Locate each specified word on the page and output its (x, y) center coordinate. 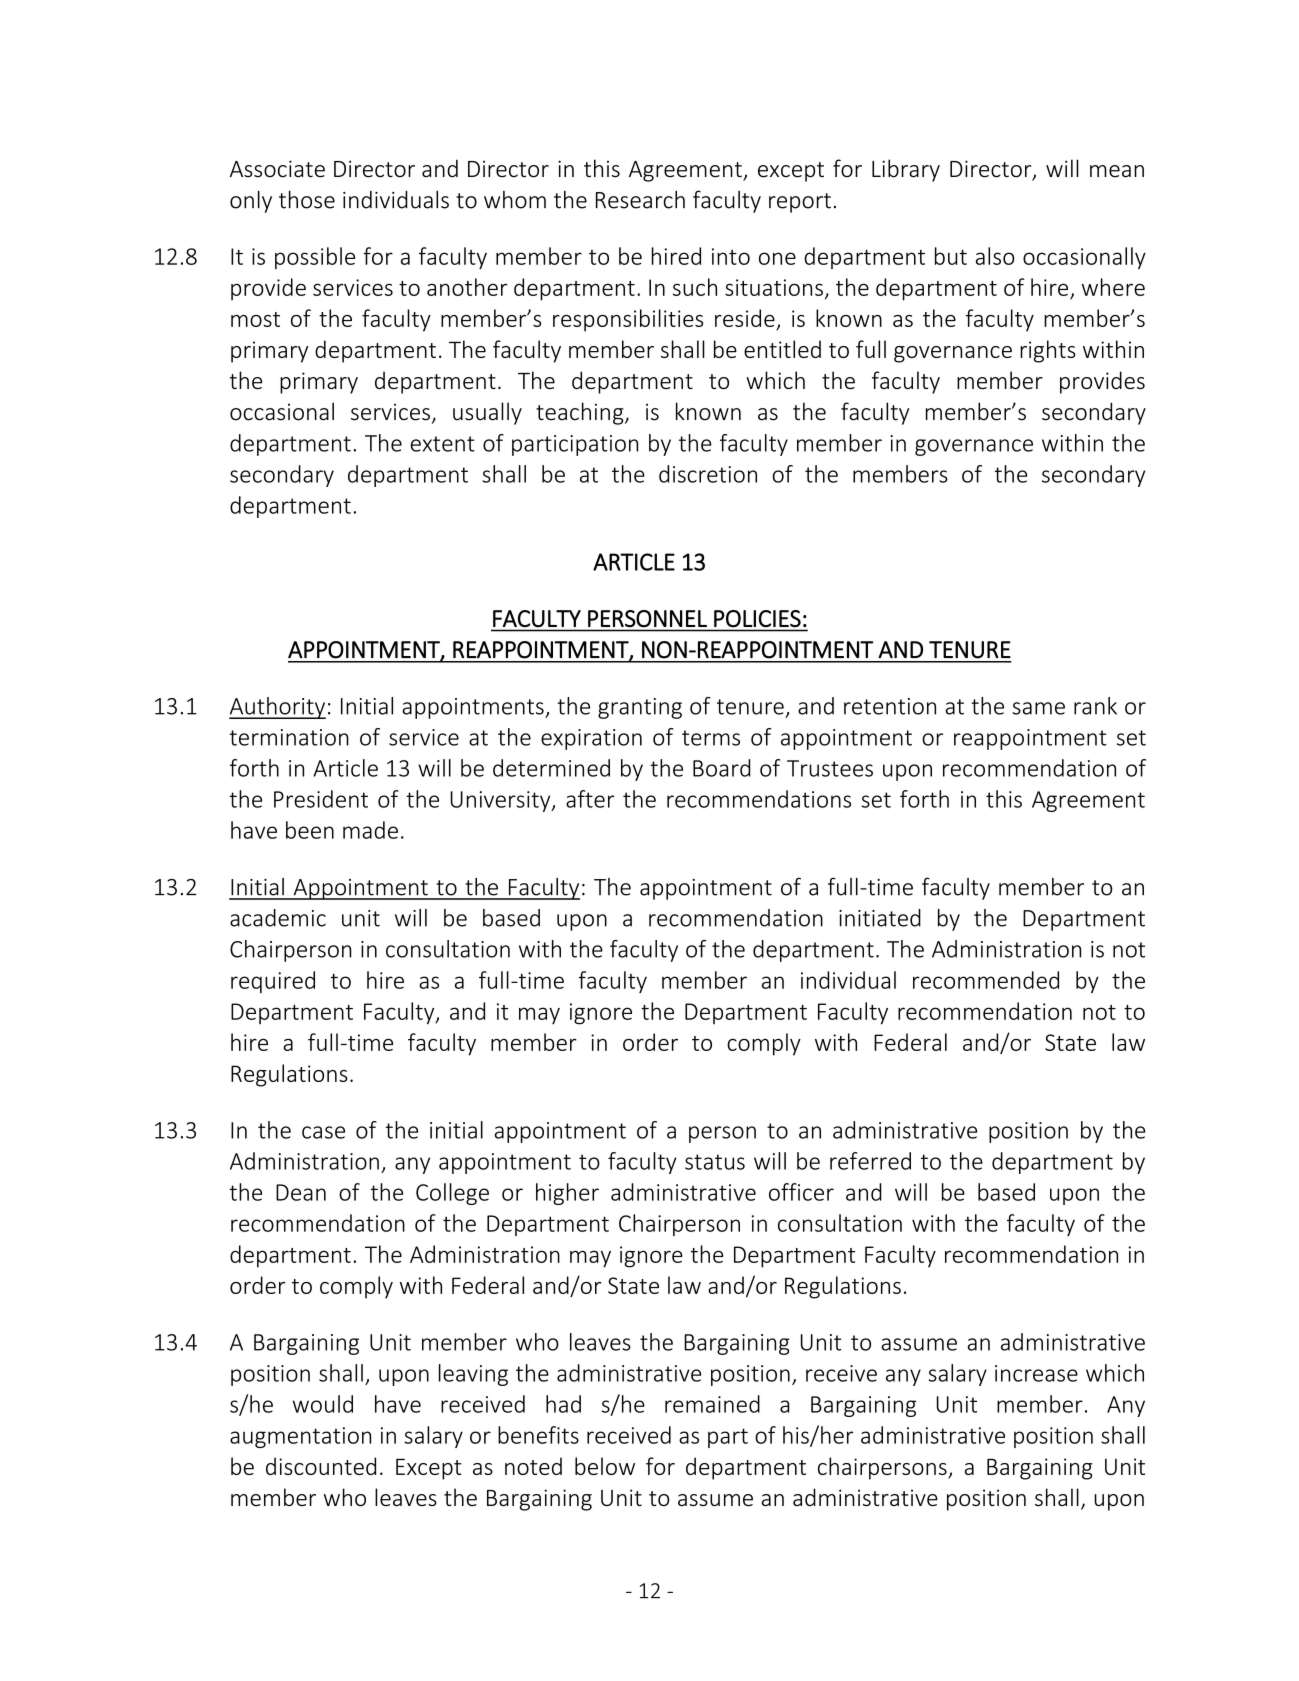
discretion (708, 474)
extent (443, 444)
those (307, 199)
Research (640, 200)
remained (712, 1404)
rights (1048, 351)
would (323, 1404)
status (715, 1162)
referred (870, 1161)
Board (721, 768)
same (1038, 708)
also (995, 256)
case (323, 1132)
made (370, 830)
